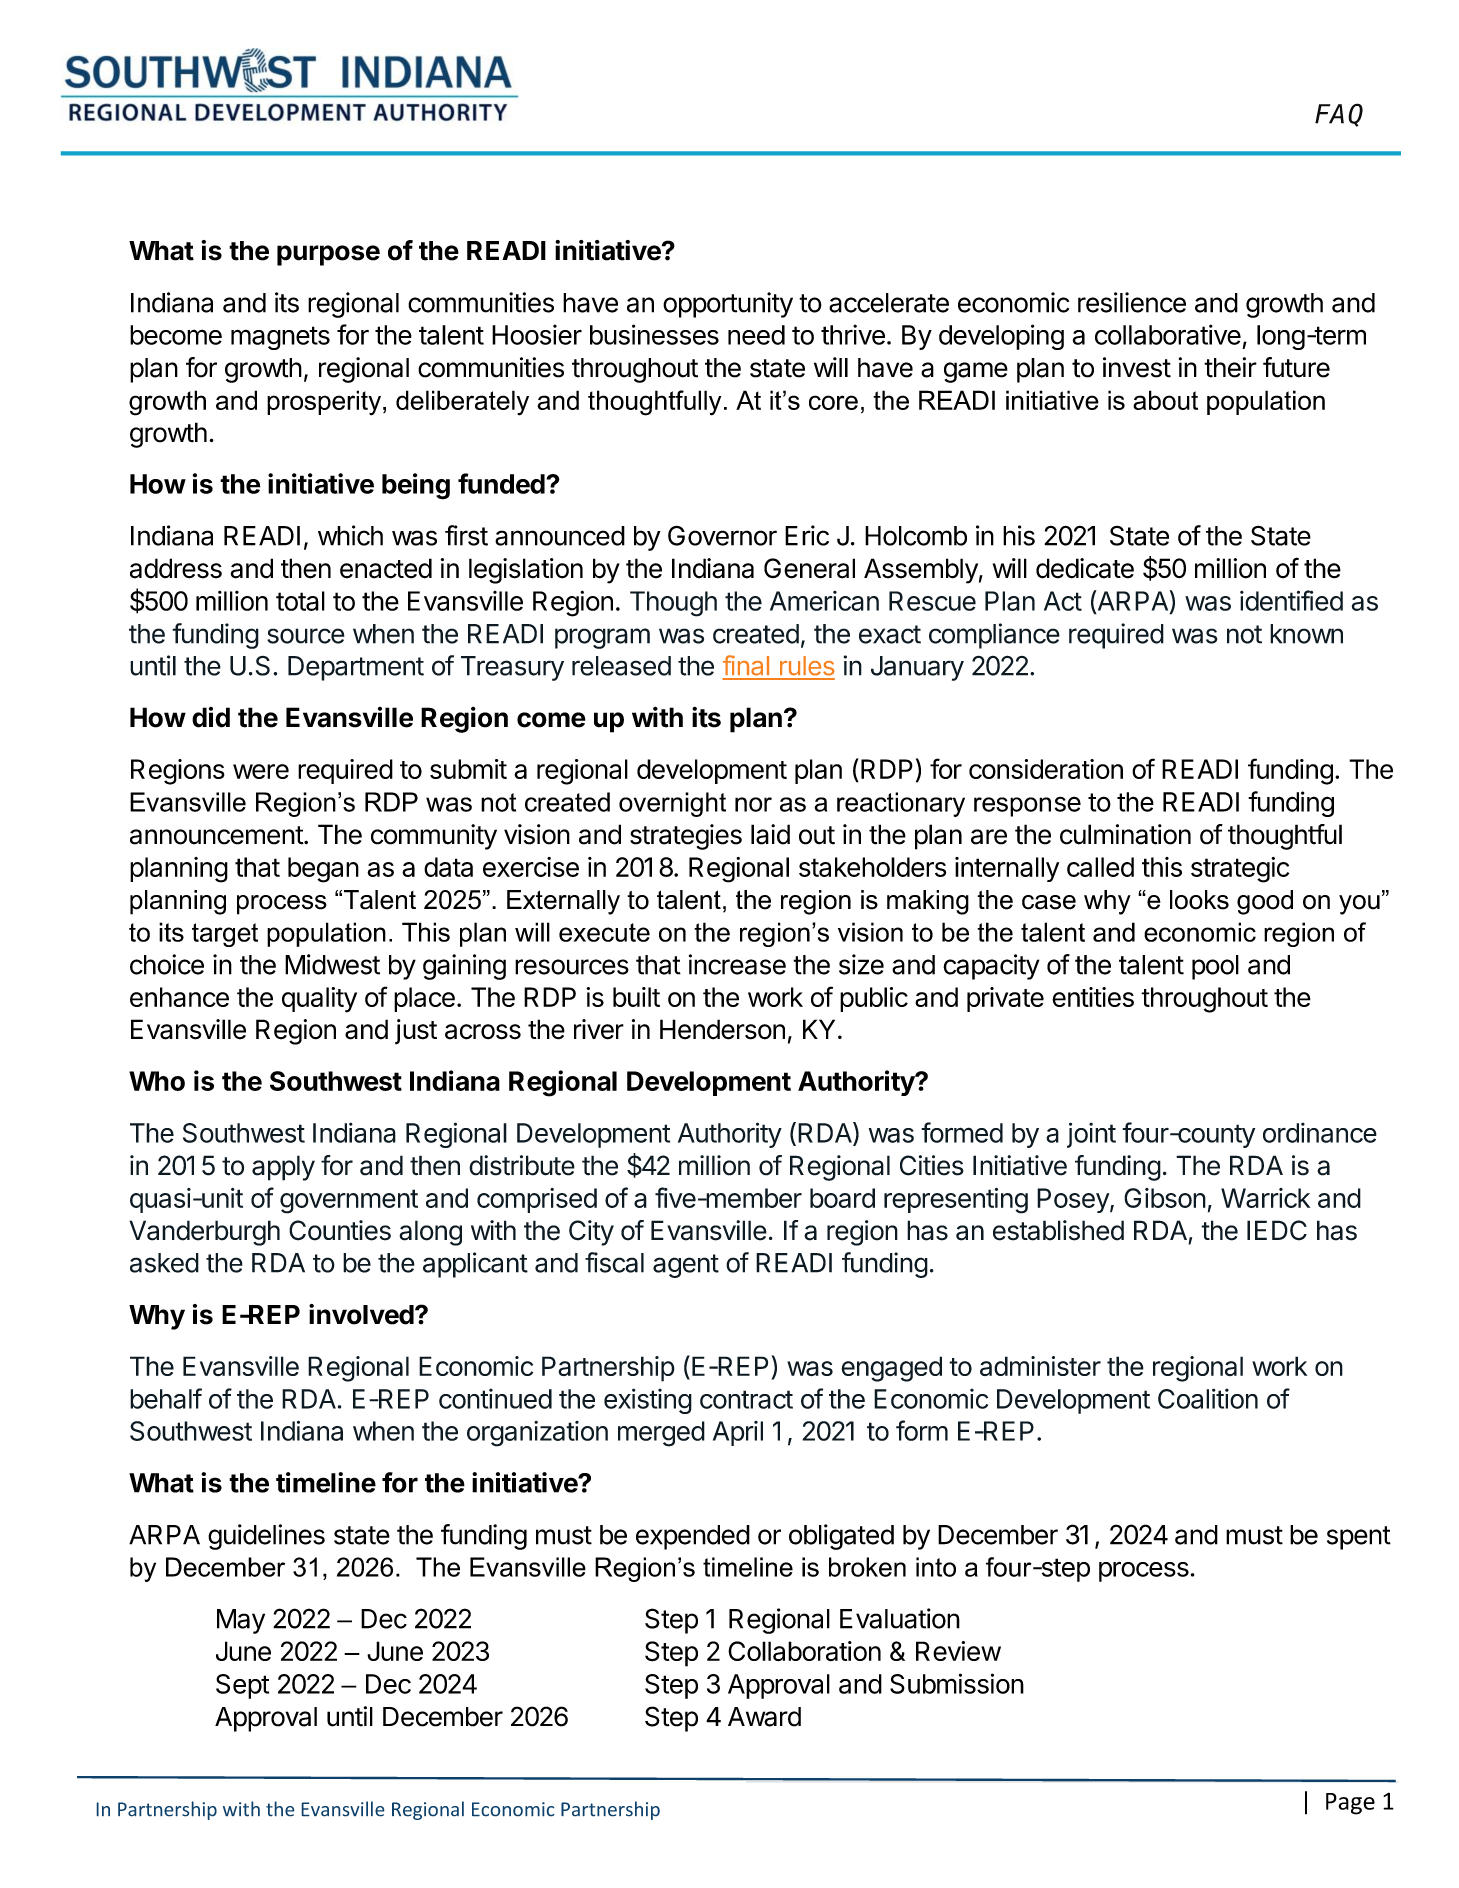 This image has width=1459, height=1888. I want to click on quality, so click(319, 1000).
